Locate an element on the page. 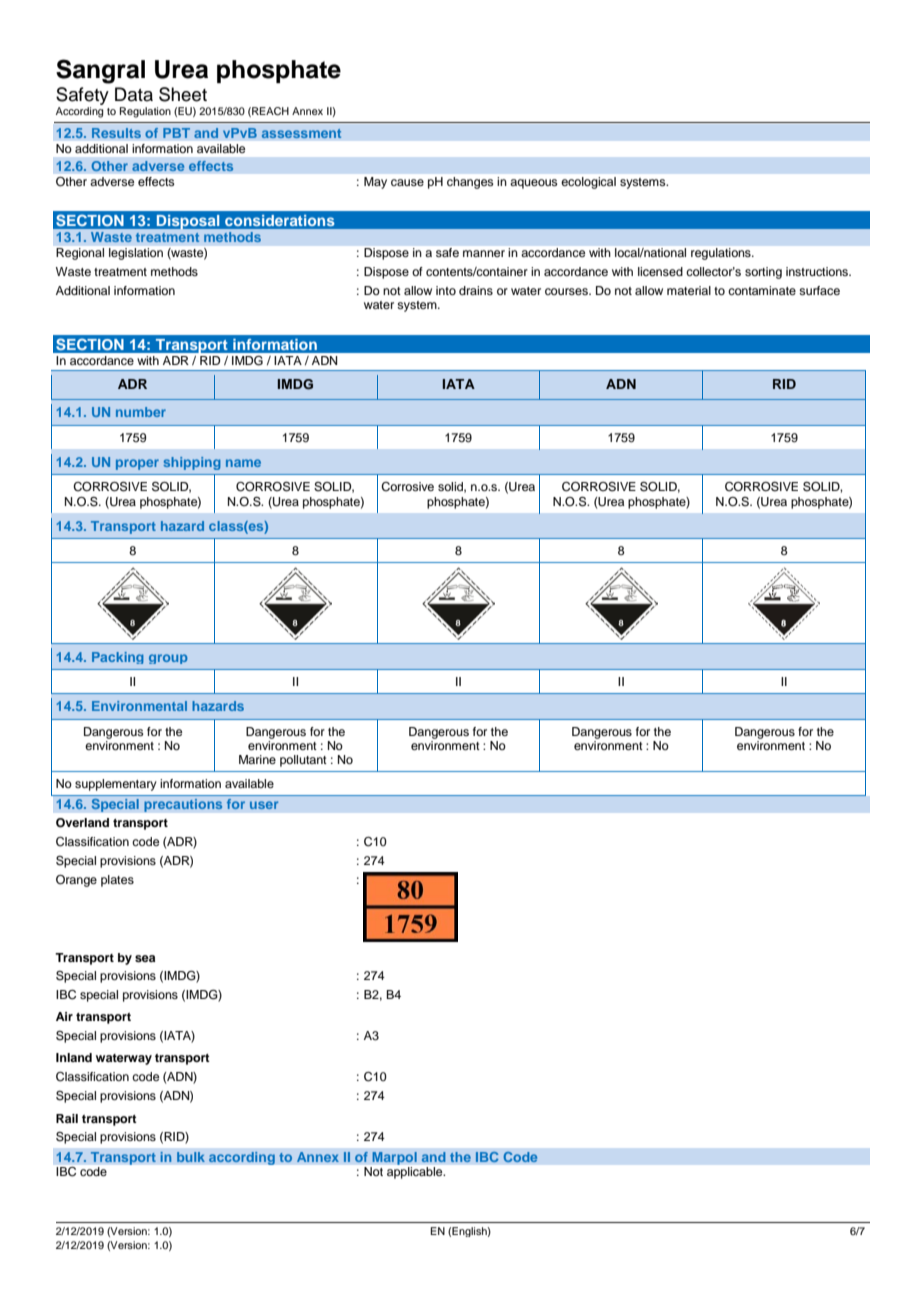 This image has width=924, height=1308. proper is located at coordinates (137, 464).
